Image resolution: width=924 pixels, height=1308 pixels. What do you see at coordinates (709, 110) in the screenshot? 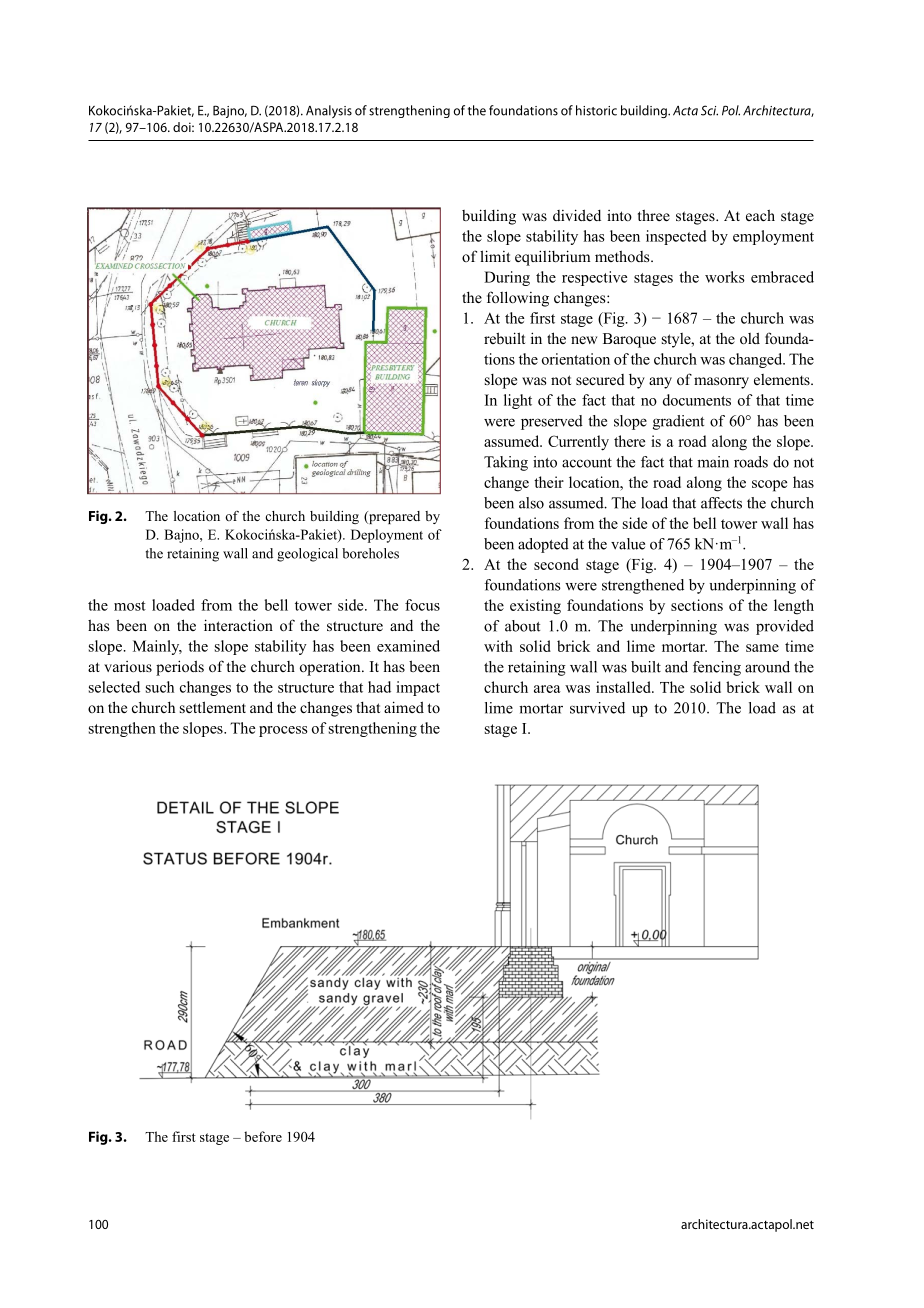
I see `Sci` at bounding box center [709, 110].
